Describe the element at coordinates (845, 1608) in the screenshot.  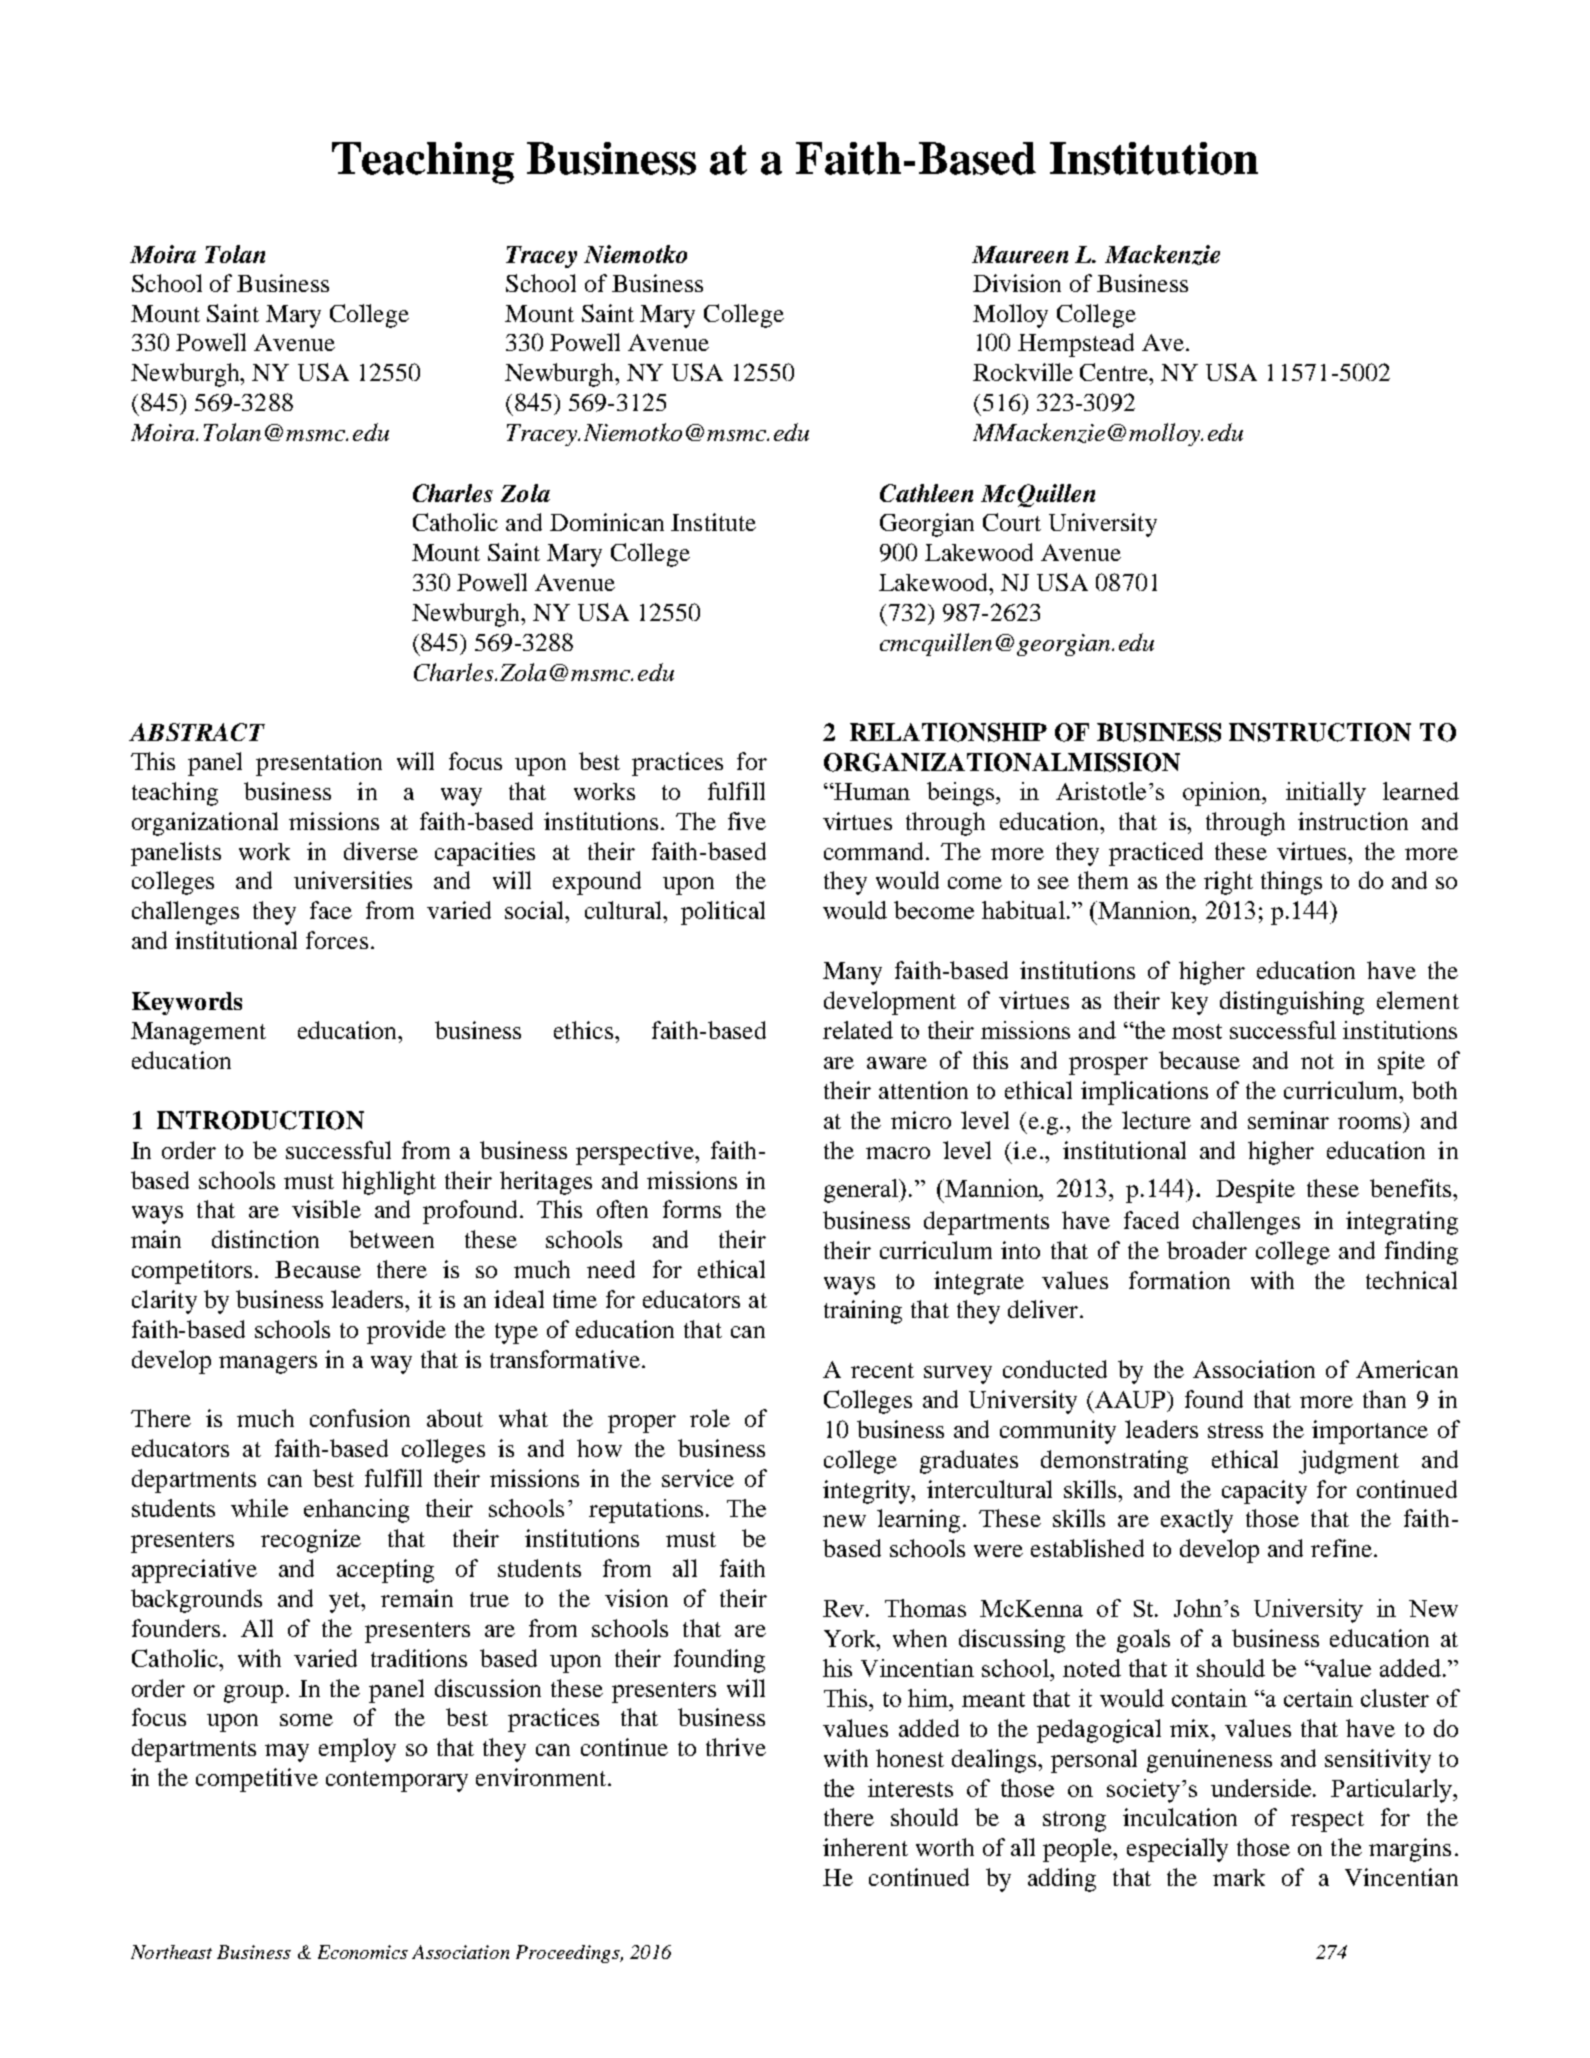
I see `Rev` at that location.
